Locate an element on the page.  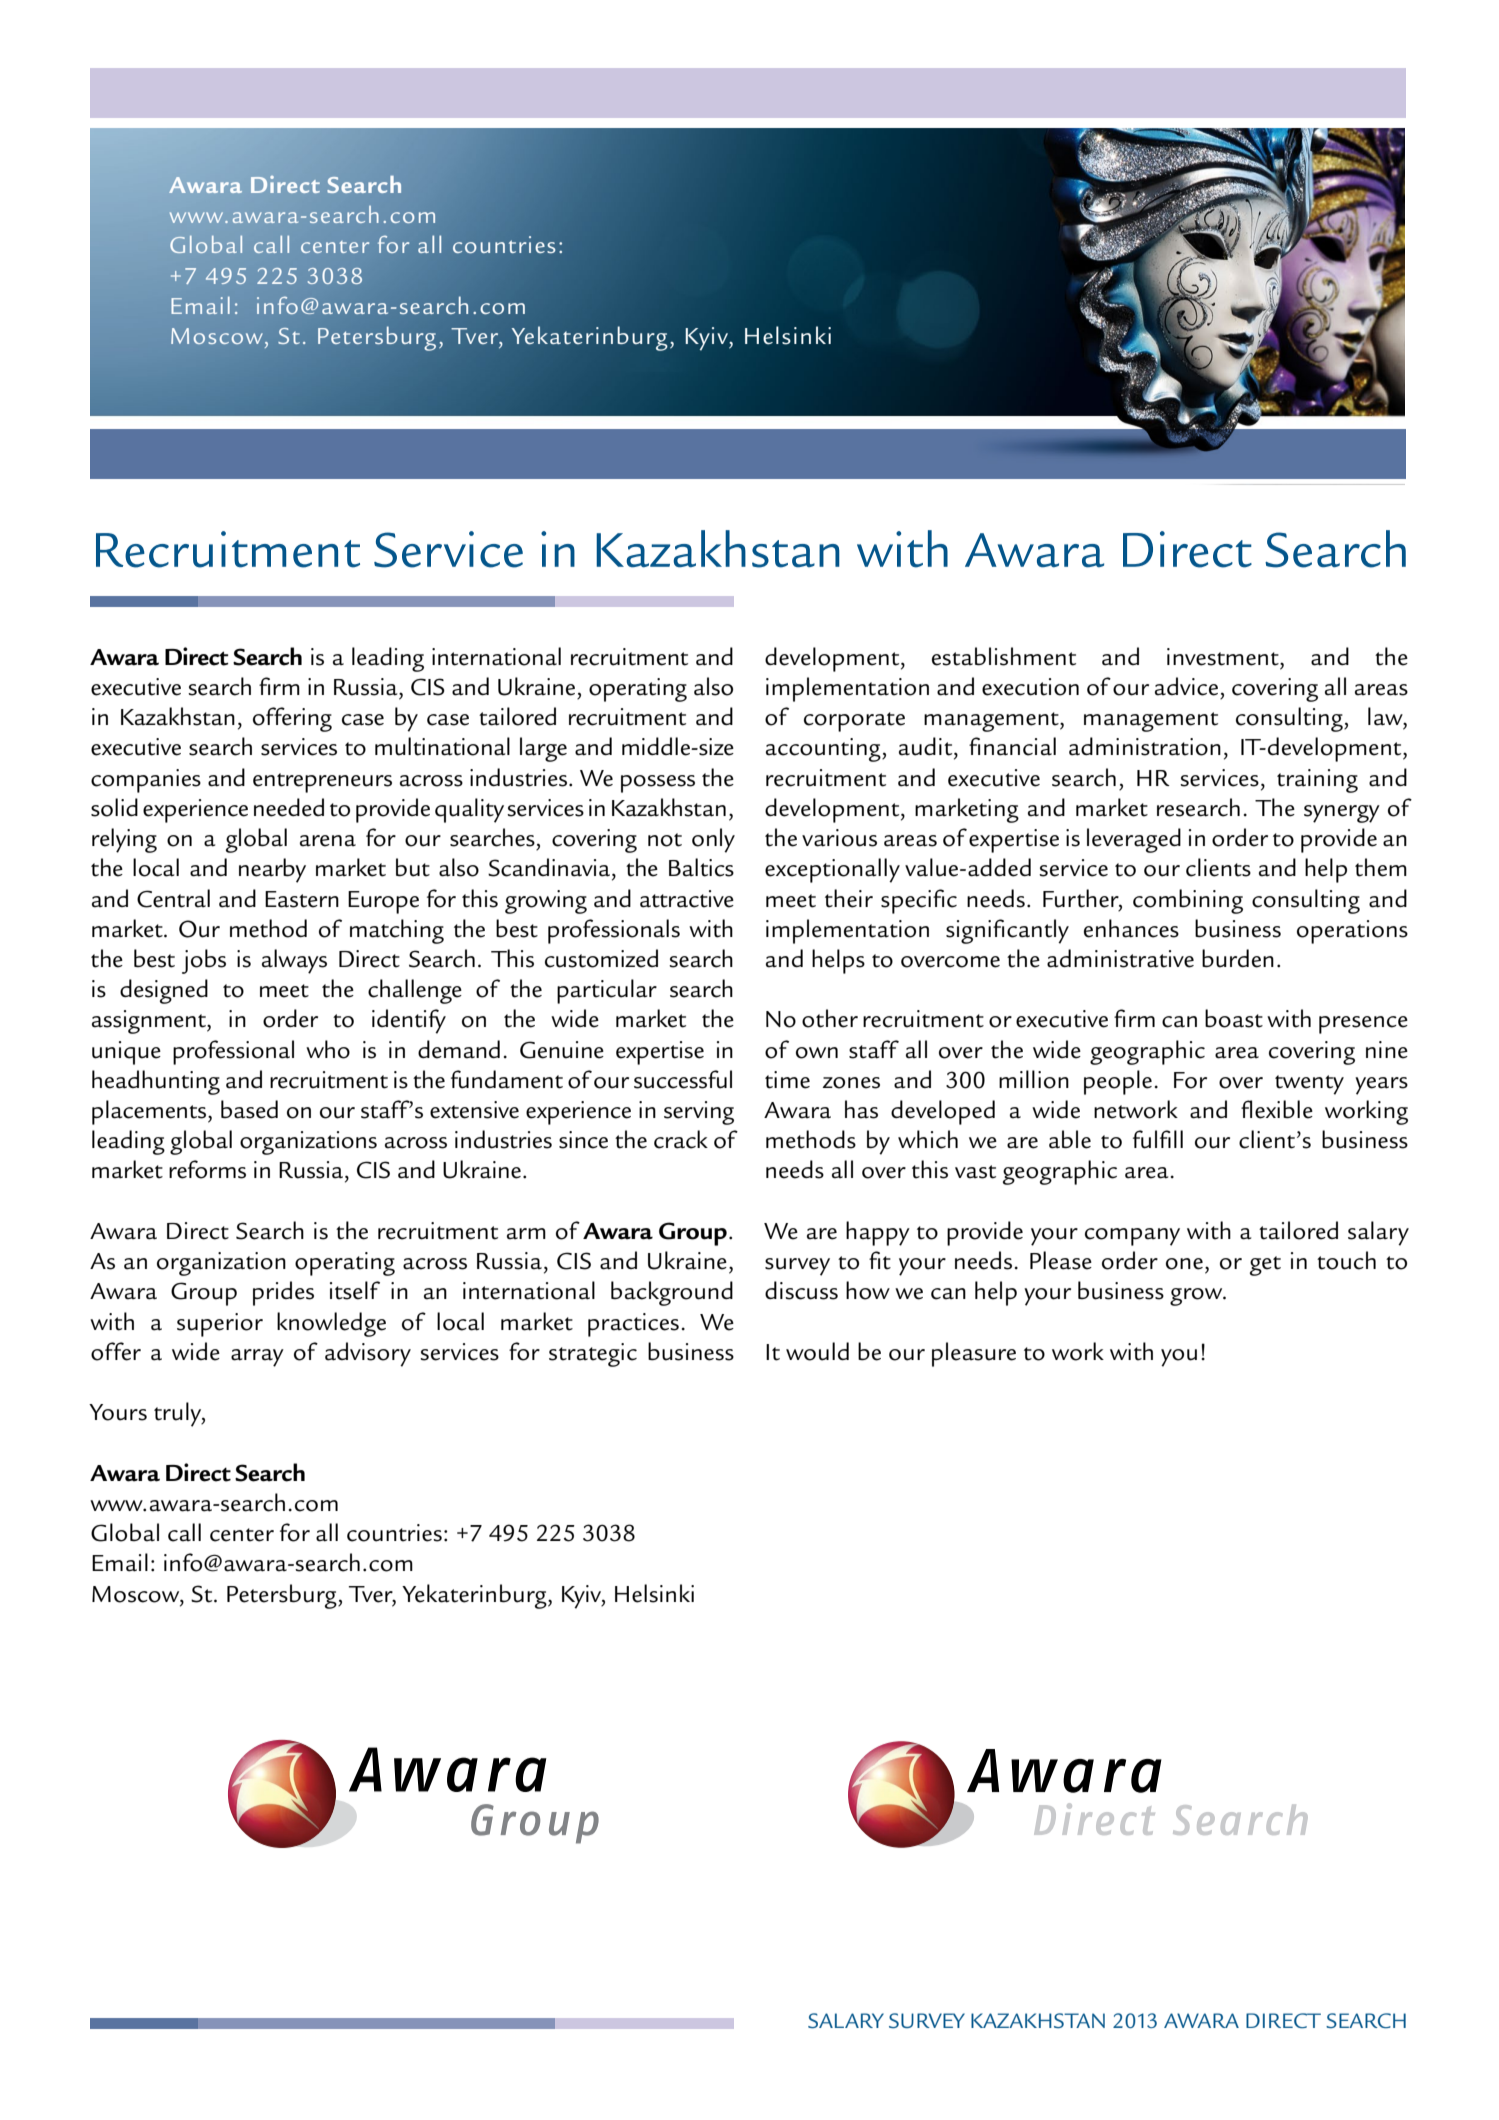
customized is located at coordinates (601, 958).
